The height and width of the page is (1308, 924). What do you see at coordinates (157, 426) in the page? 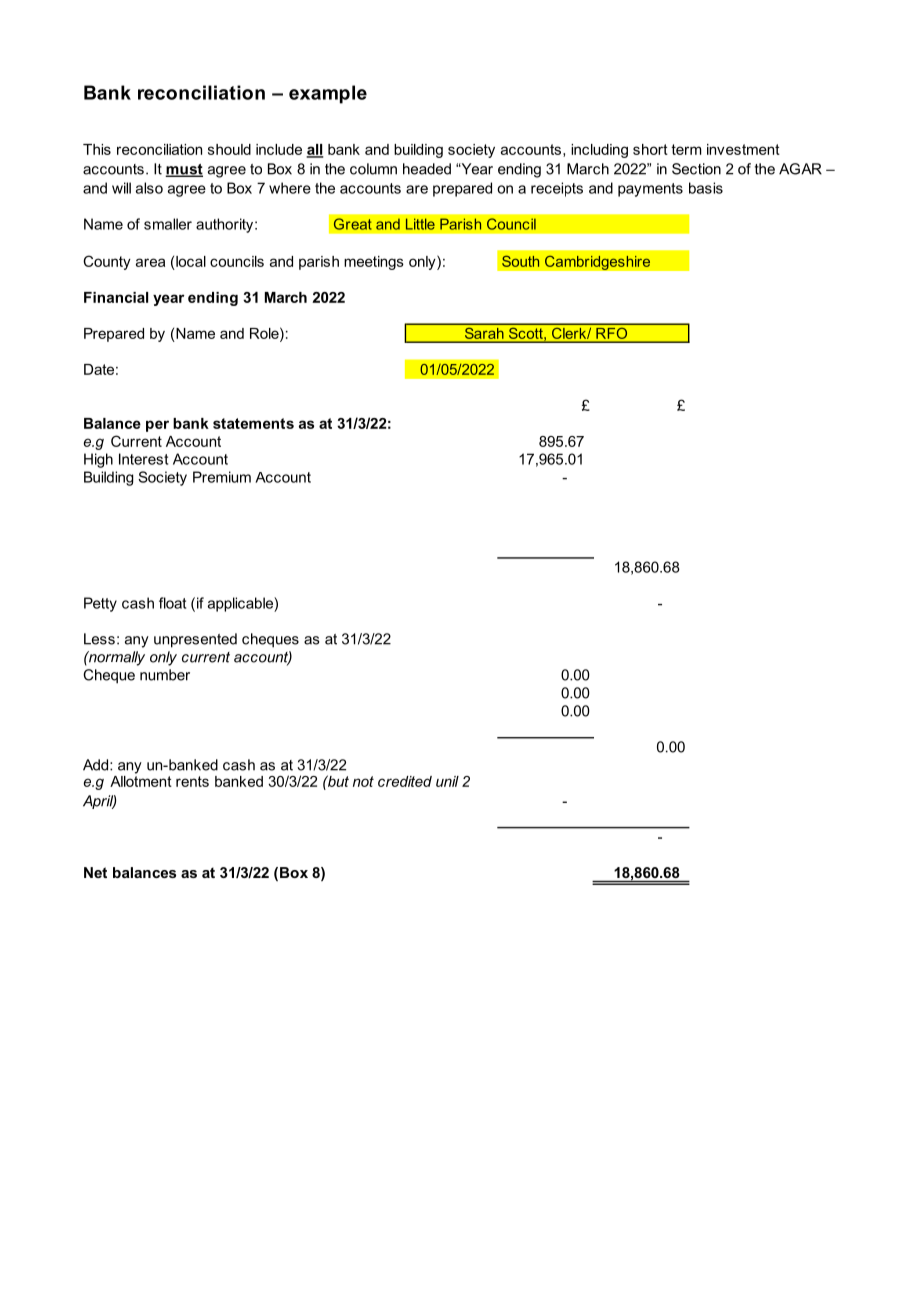
I see `per` at bounding box center [157, 426].
